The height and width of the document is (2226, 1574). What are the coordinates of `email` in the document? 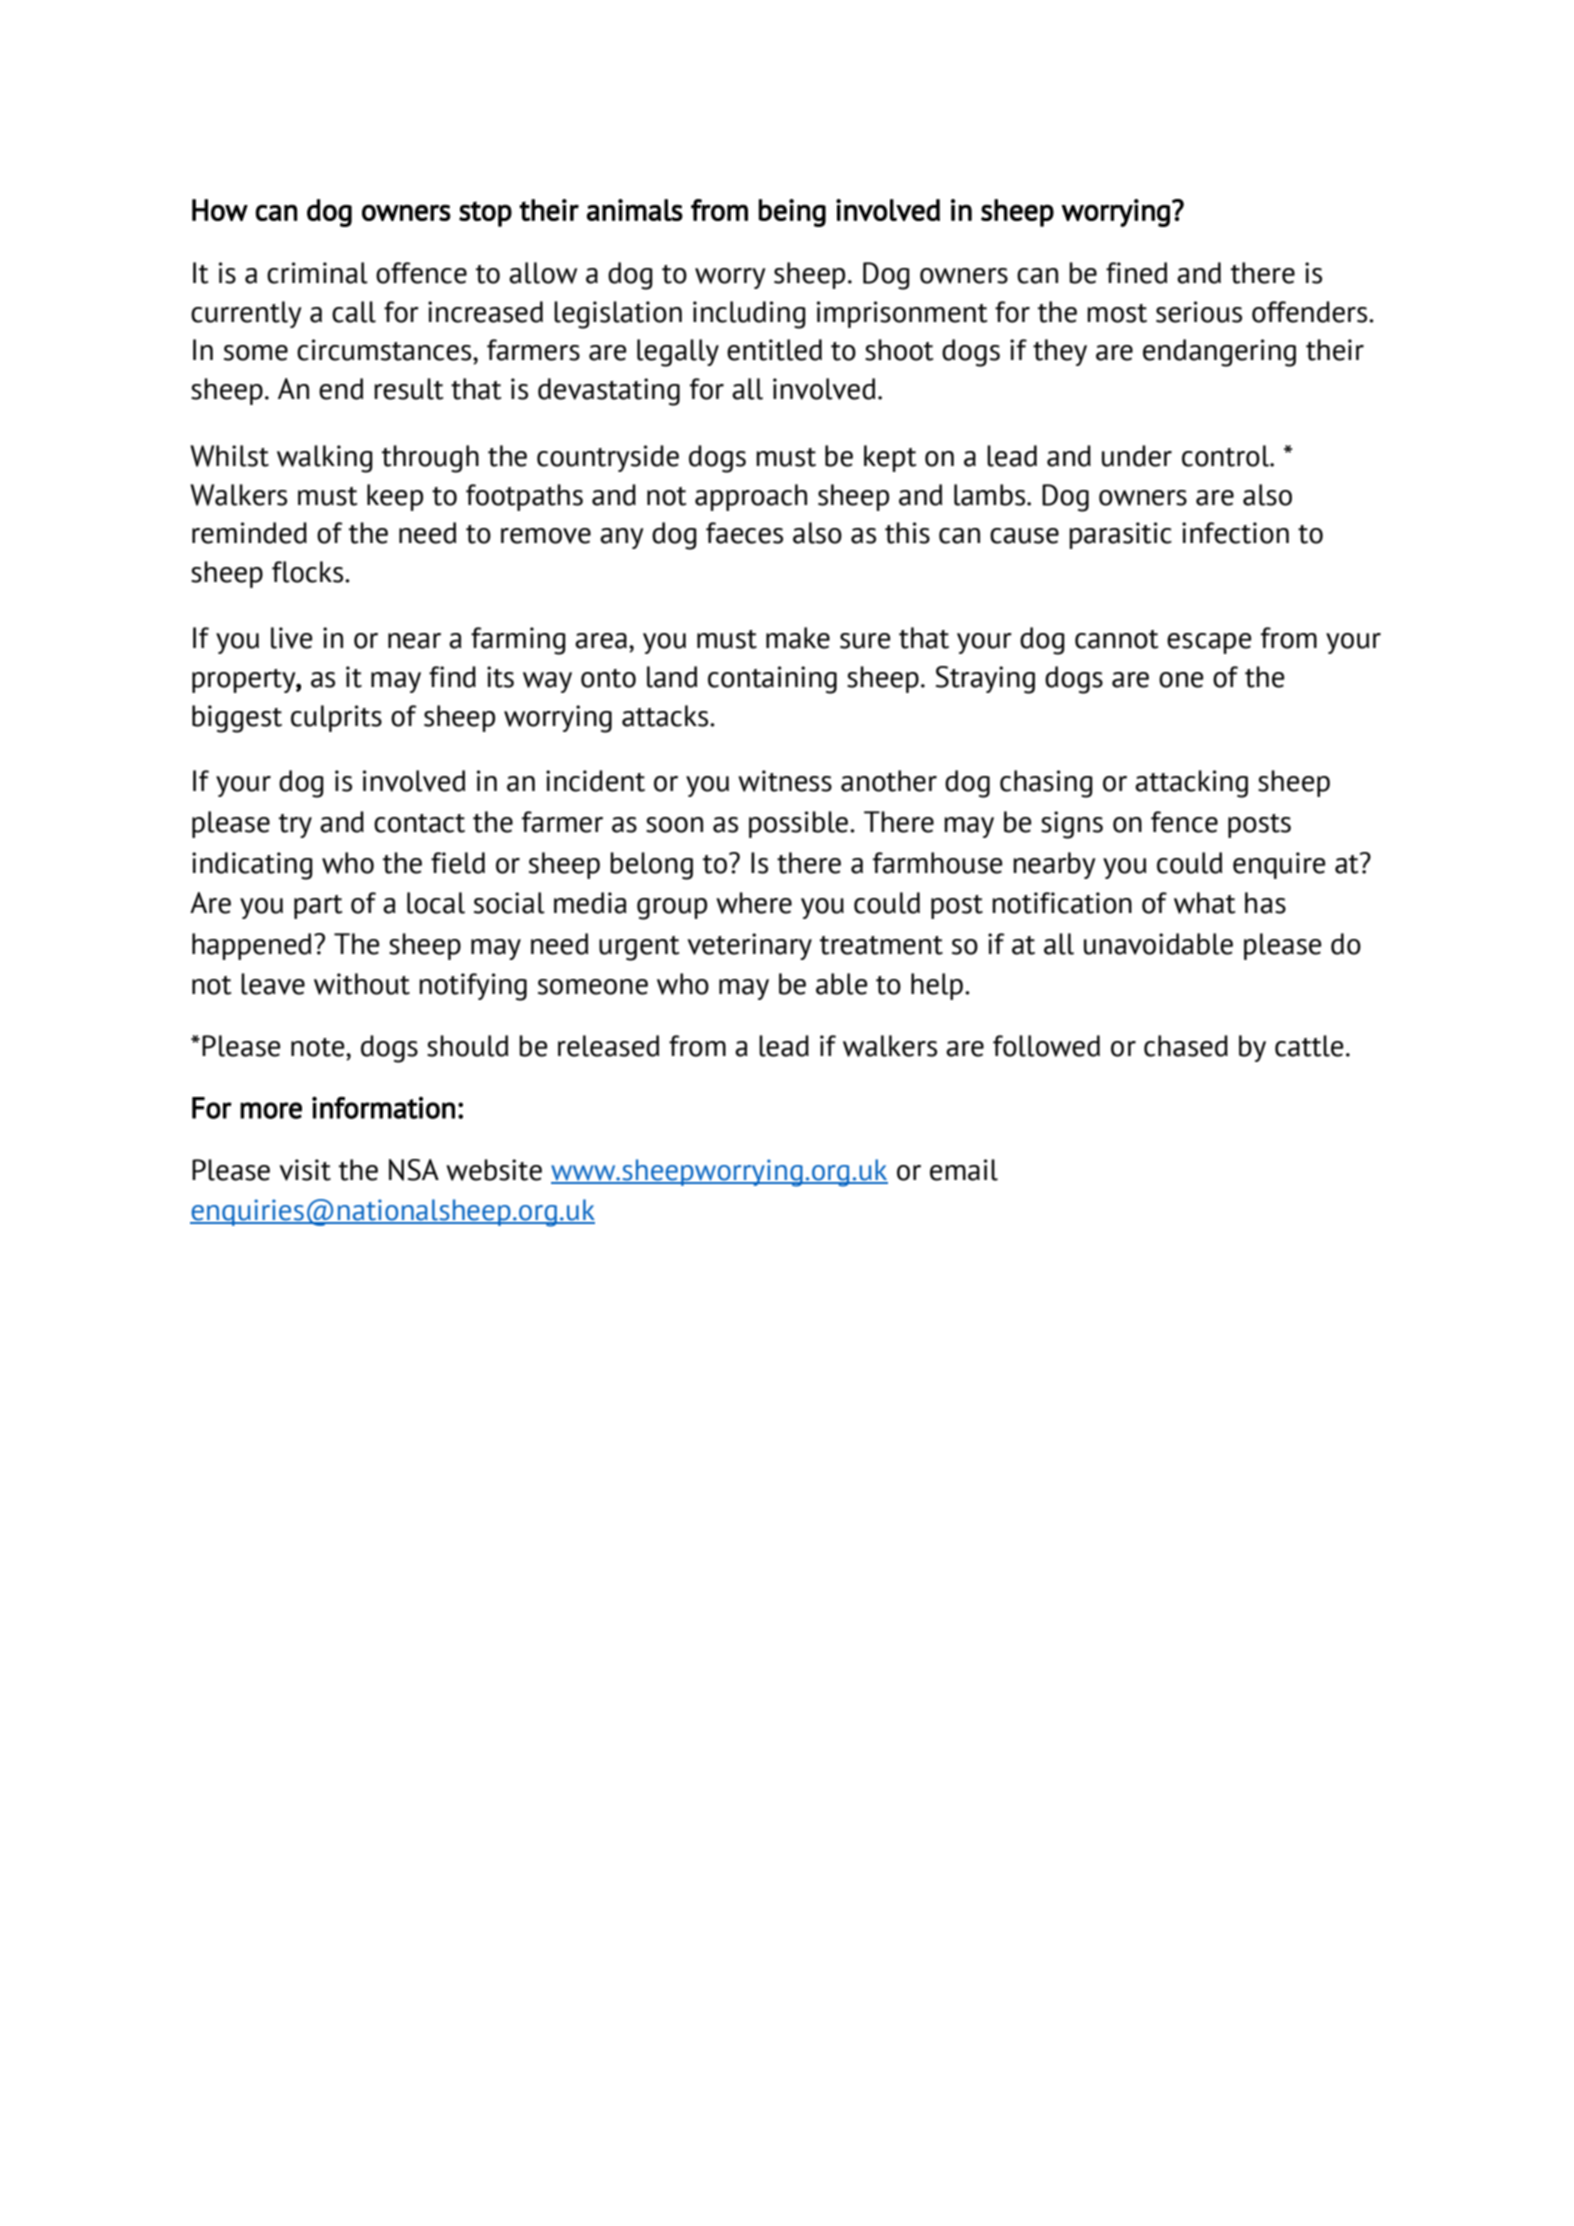 It's located at (964, 1170).
